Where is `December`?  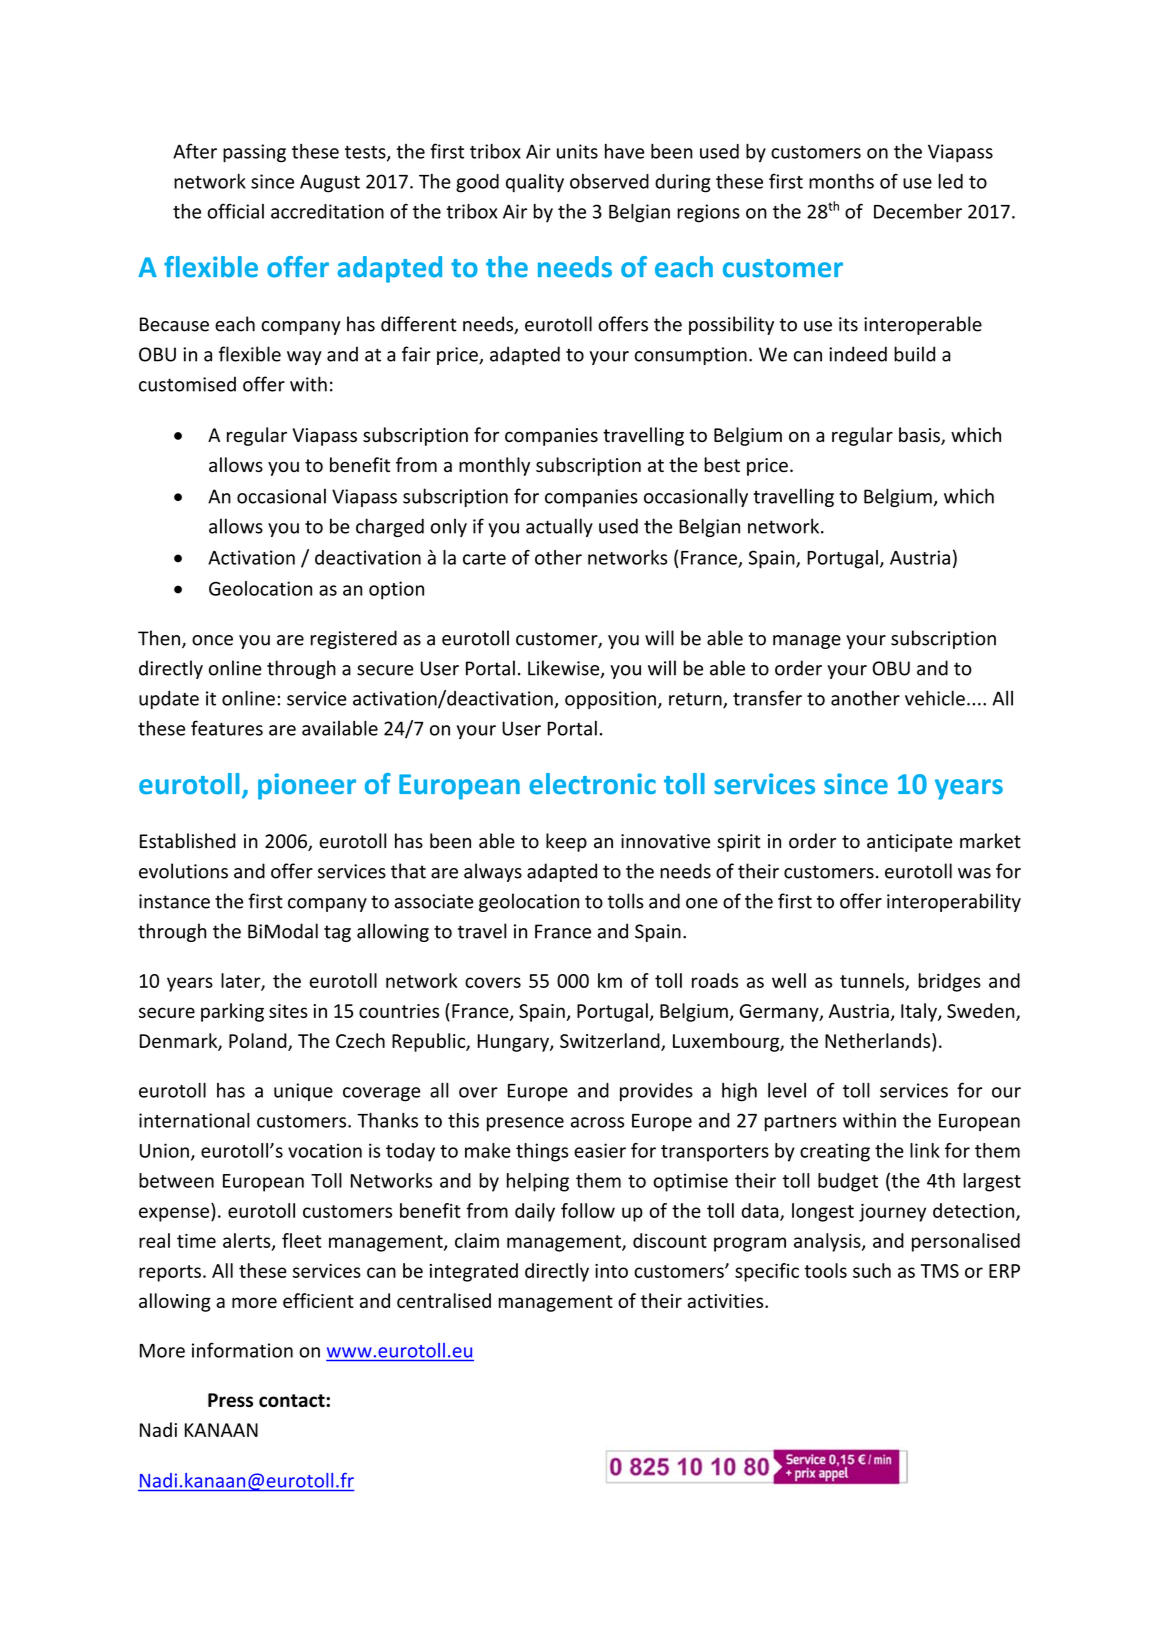
December is located at coordinates (918, 211).
